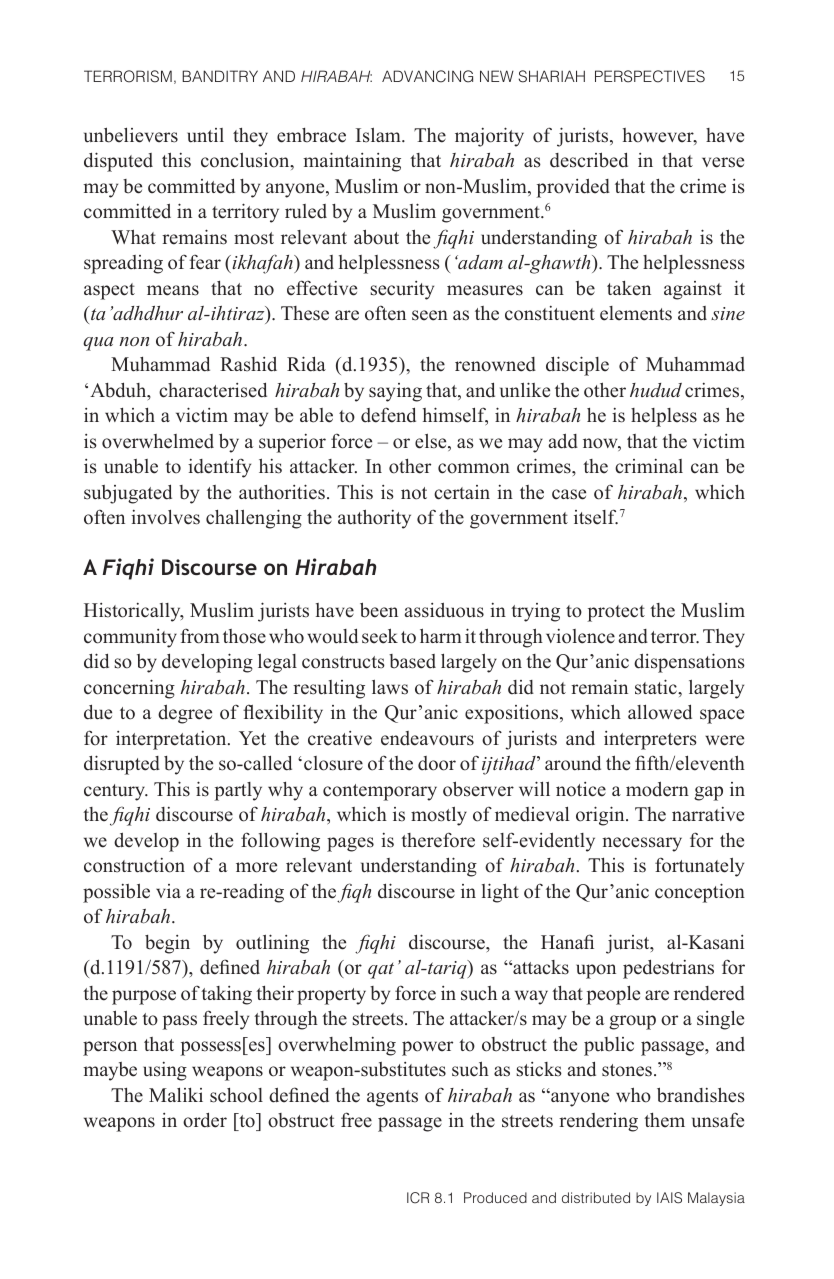 This screenshot has width=834, height=1279. Describe the element at coordinates (205, 135) in the screenshot. I see `until` at that location.
